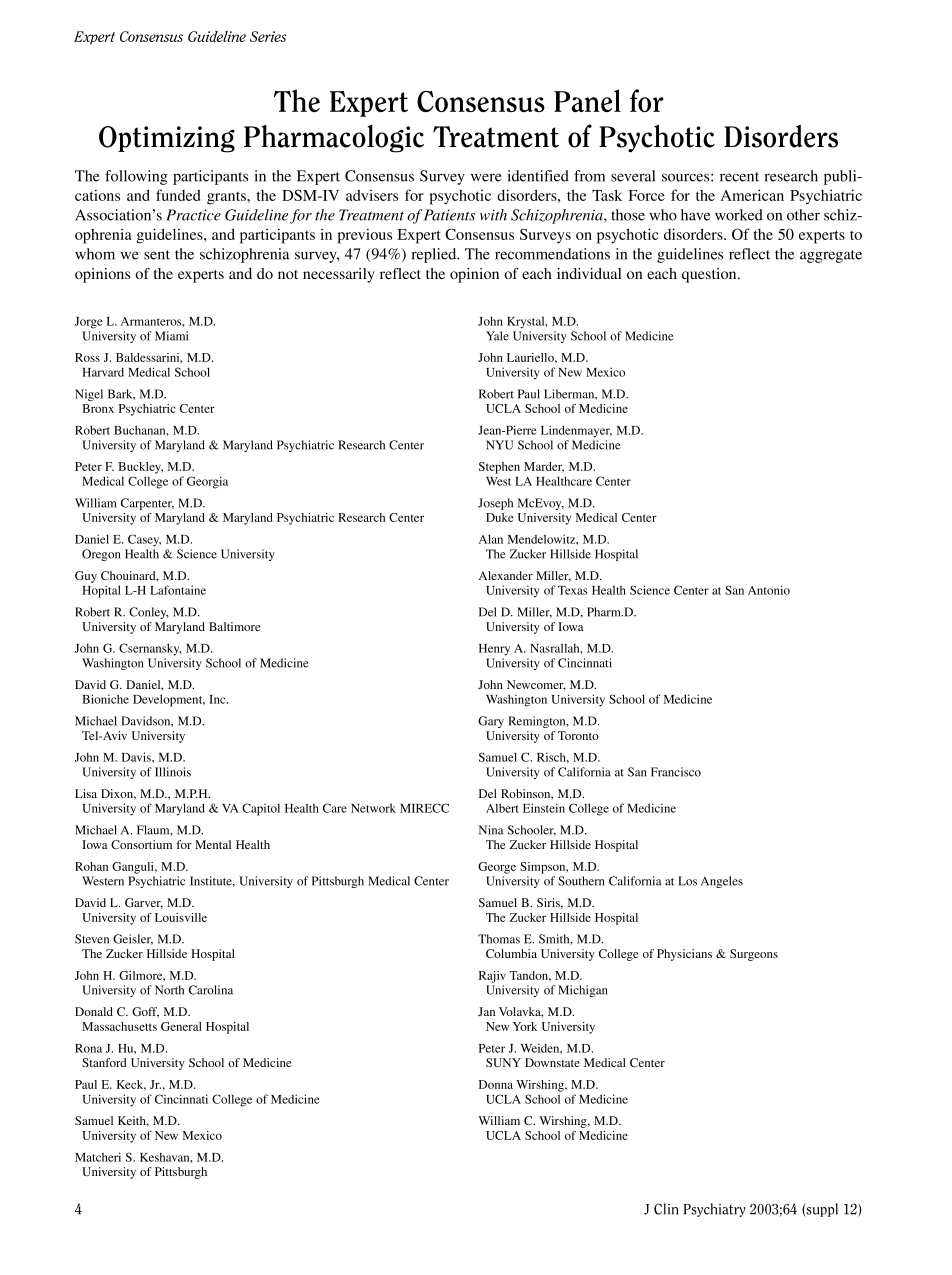 The width and height of the image is (952, 1275). Describe the element at coordinates (497, 868) in the image. I see `George` at that location.
